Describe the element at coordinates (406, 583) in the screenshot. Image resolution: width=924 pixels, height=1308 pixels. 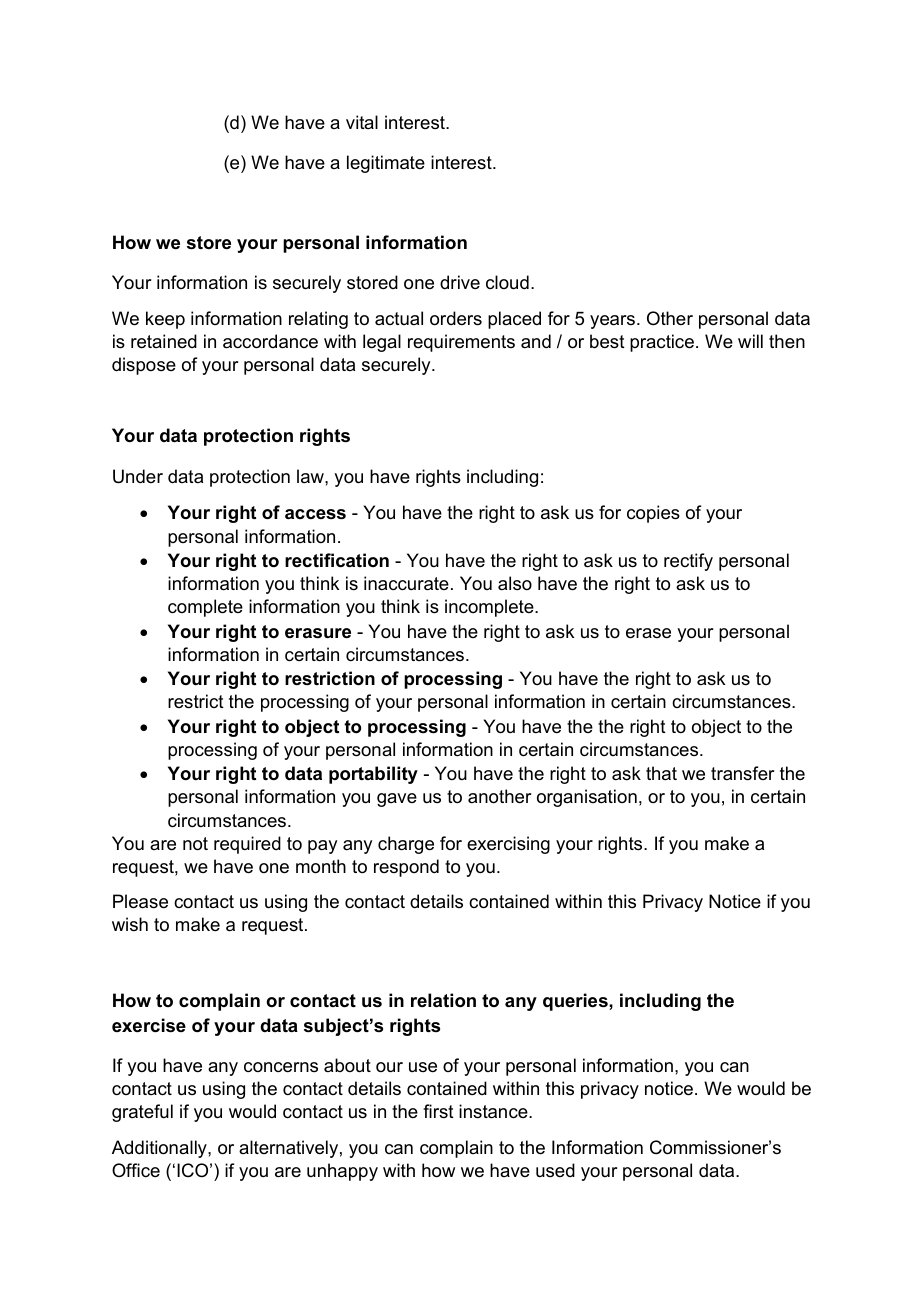
I see `inaccurate` at that location.
